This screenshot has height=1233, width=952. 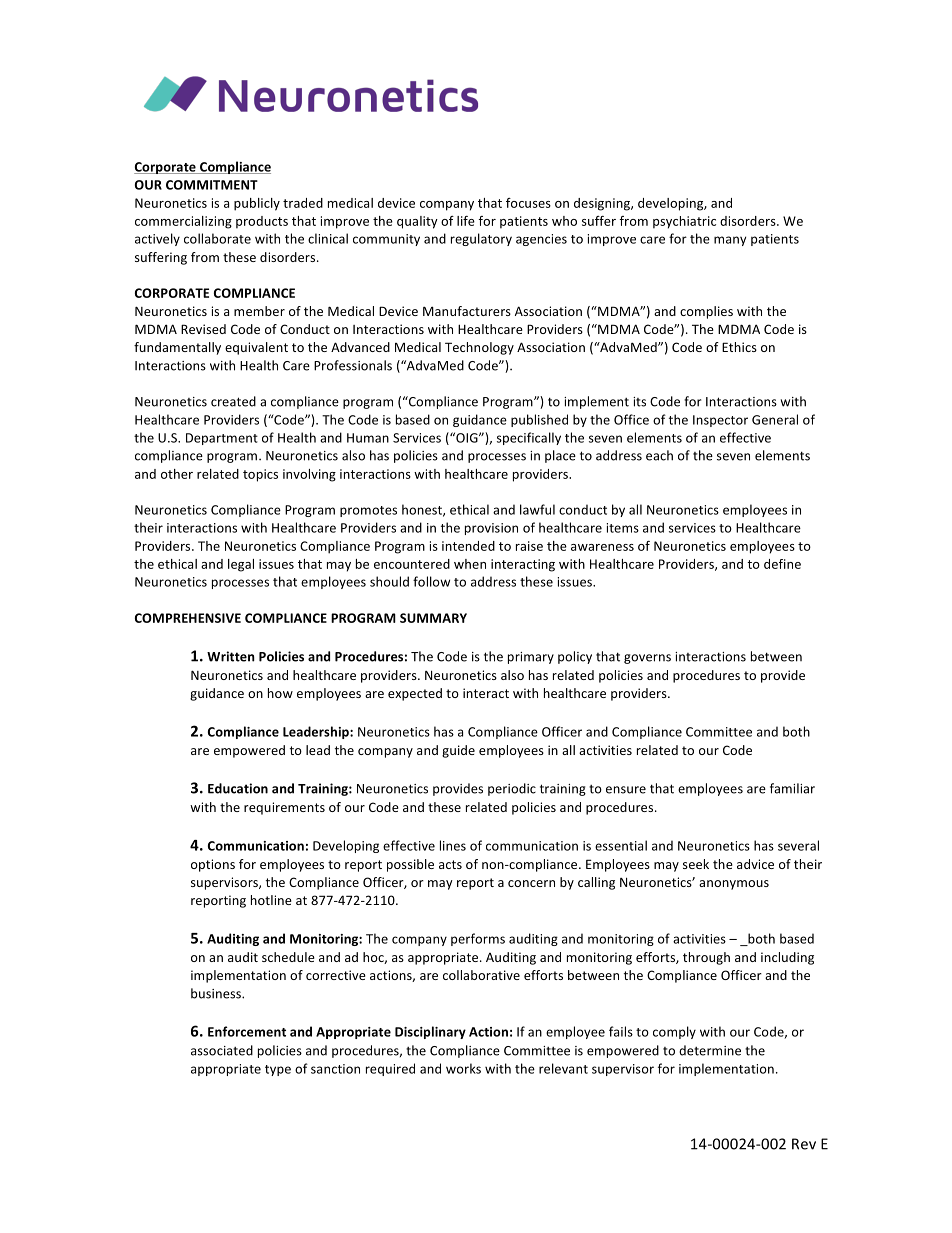 I want to click on psychiatric, so click(x=684, y=222).
